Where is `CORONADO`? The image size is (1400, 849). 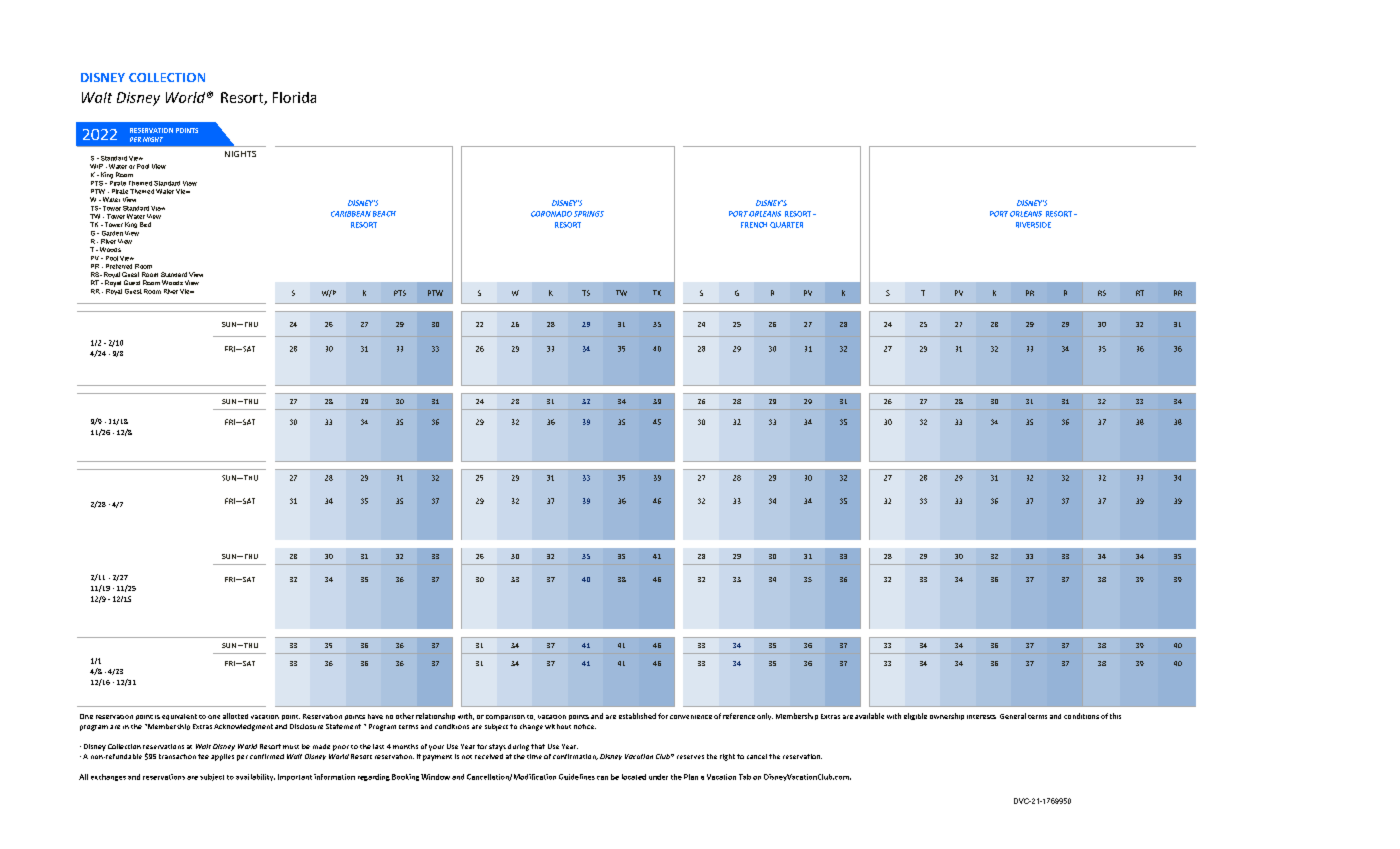
CORONADO is located at coordinates (551, 214).
